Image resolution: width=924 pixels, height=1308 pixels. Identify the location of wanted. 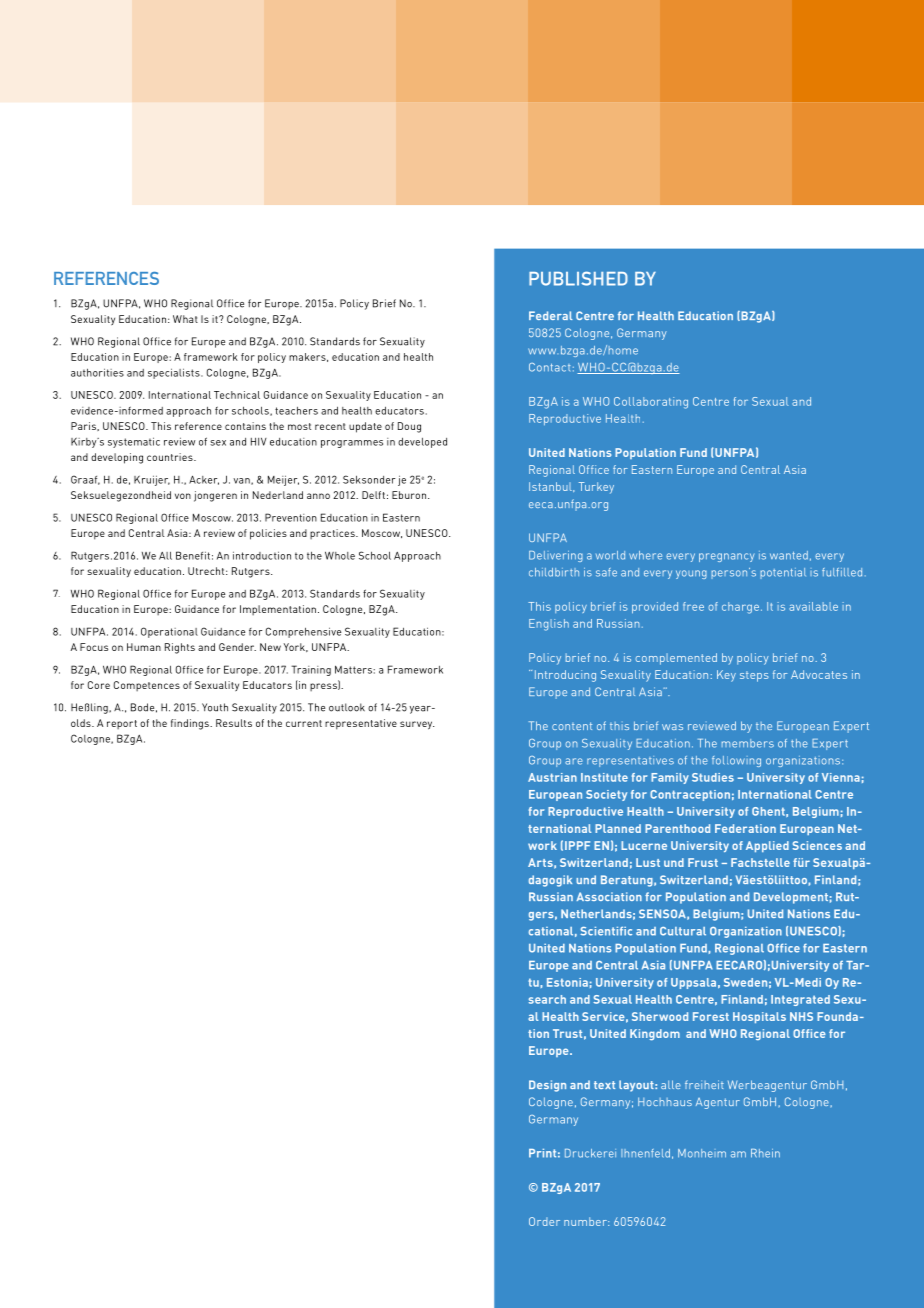
(789, 555).
